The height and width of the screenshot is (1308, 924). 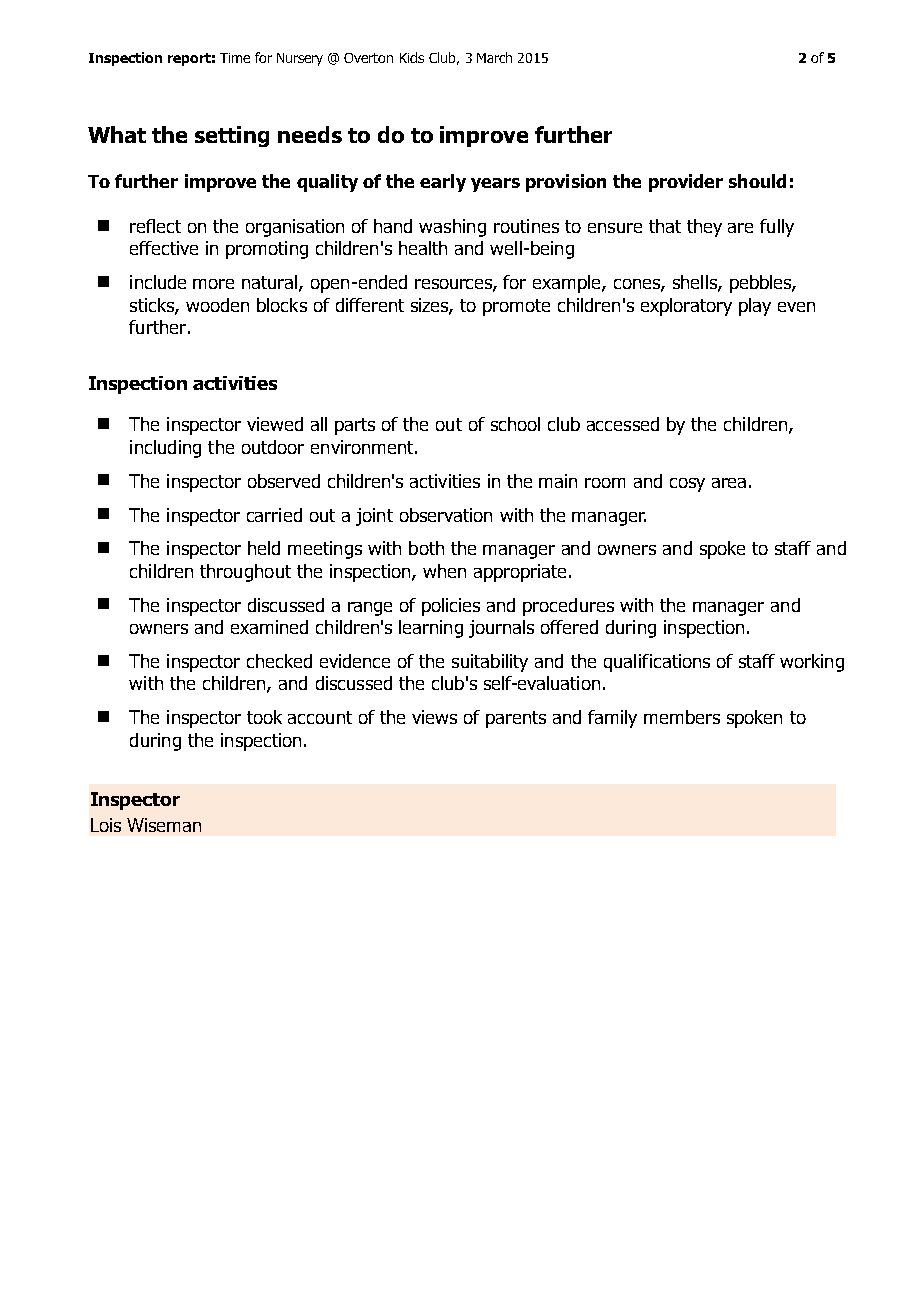 I want to click on throughout, so click(x=245, y=573).
